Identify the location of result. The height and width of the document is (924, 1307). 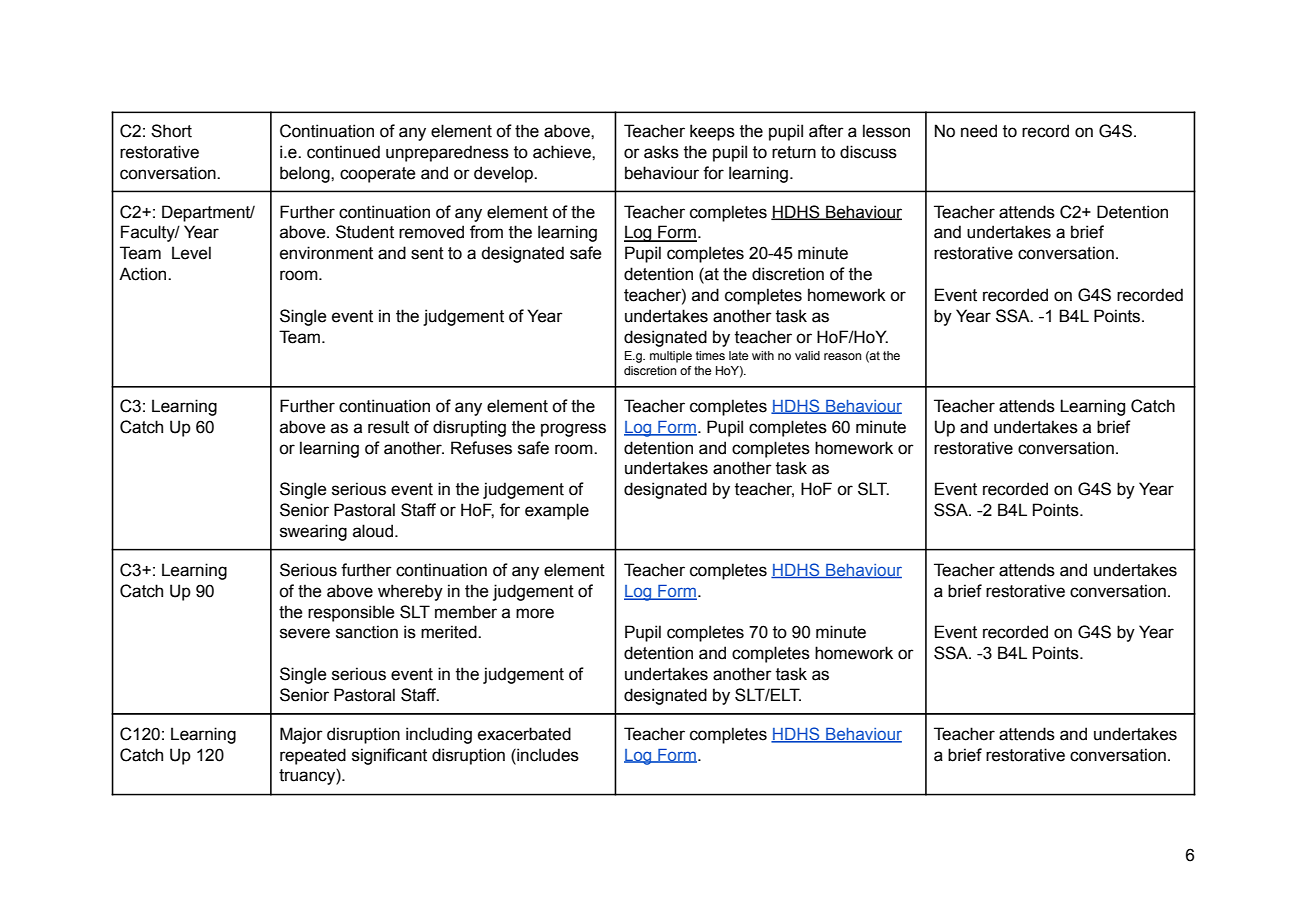
(388, 427).
